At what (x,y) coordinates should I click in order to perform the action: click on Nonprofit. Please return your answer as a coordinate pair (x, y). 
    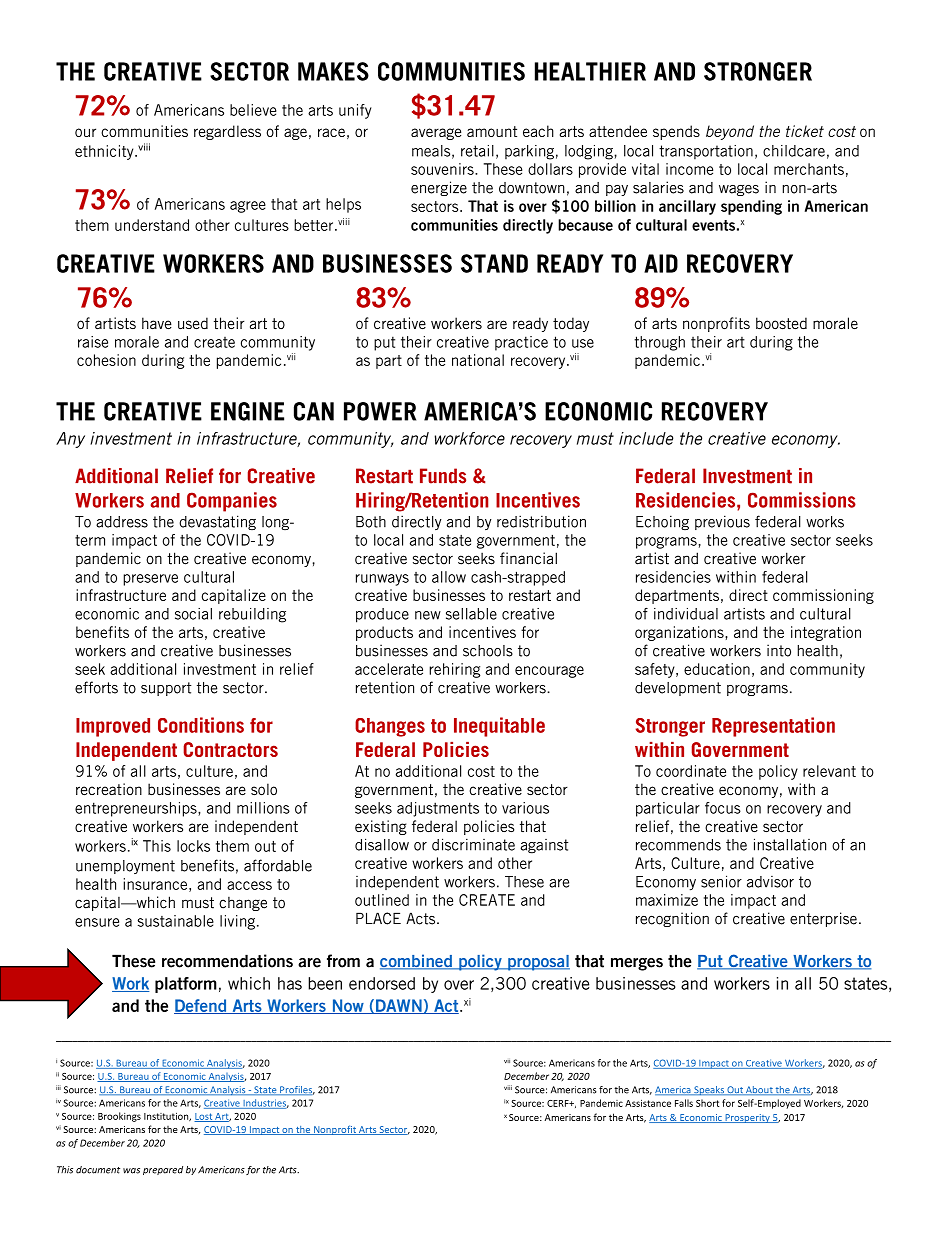
    Looking at the image, I should click on (335, 1130).
